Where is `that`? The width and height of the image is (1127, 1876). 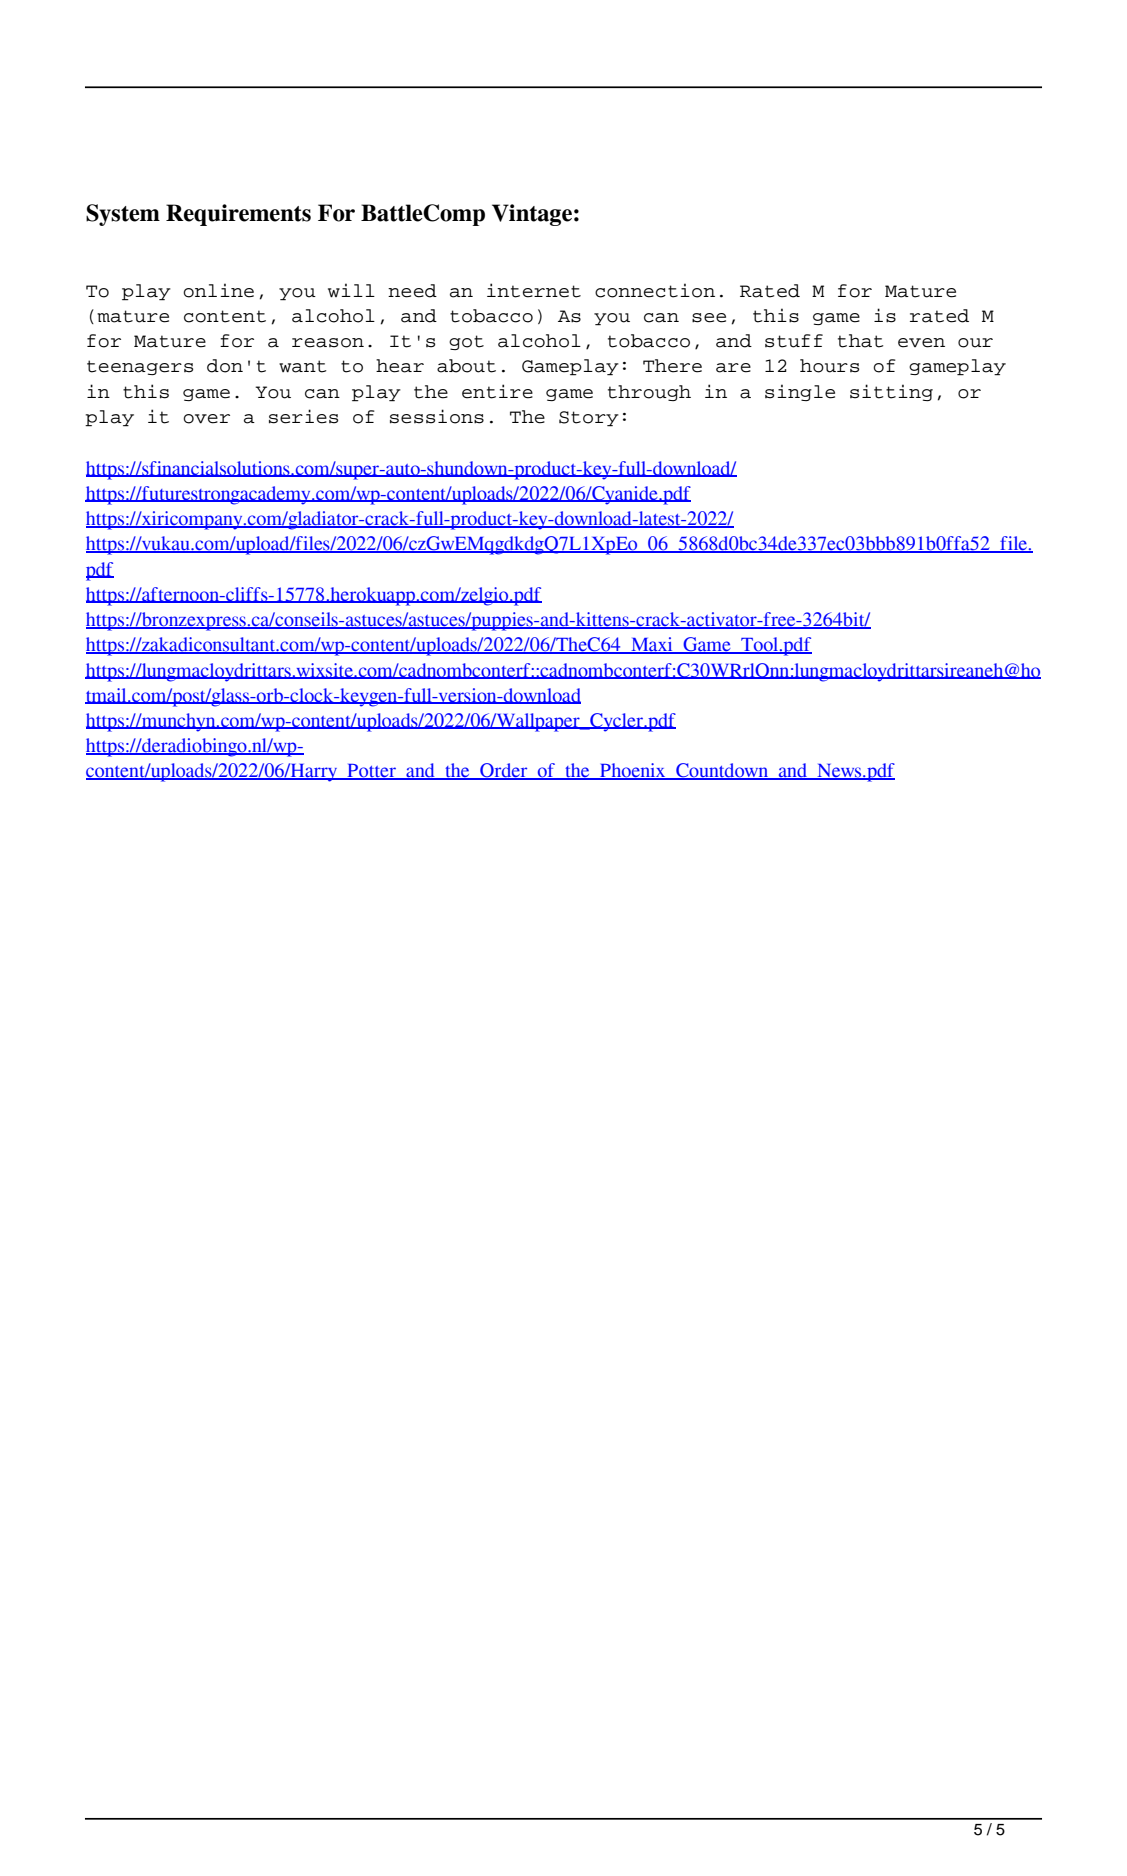
that is located at coordinates (860, 341).
